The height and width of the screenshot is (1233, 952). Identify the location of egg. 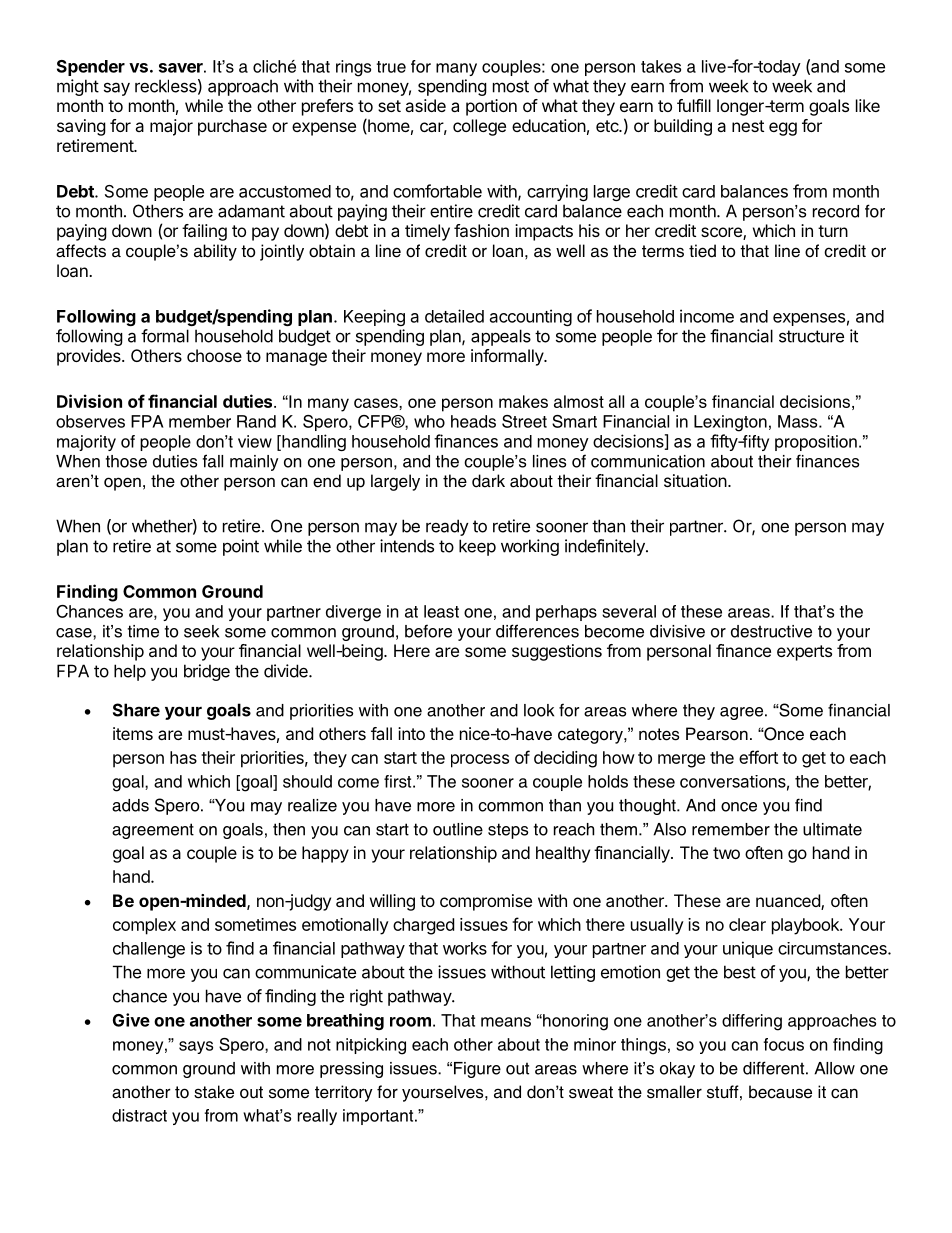
(783, 129).
